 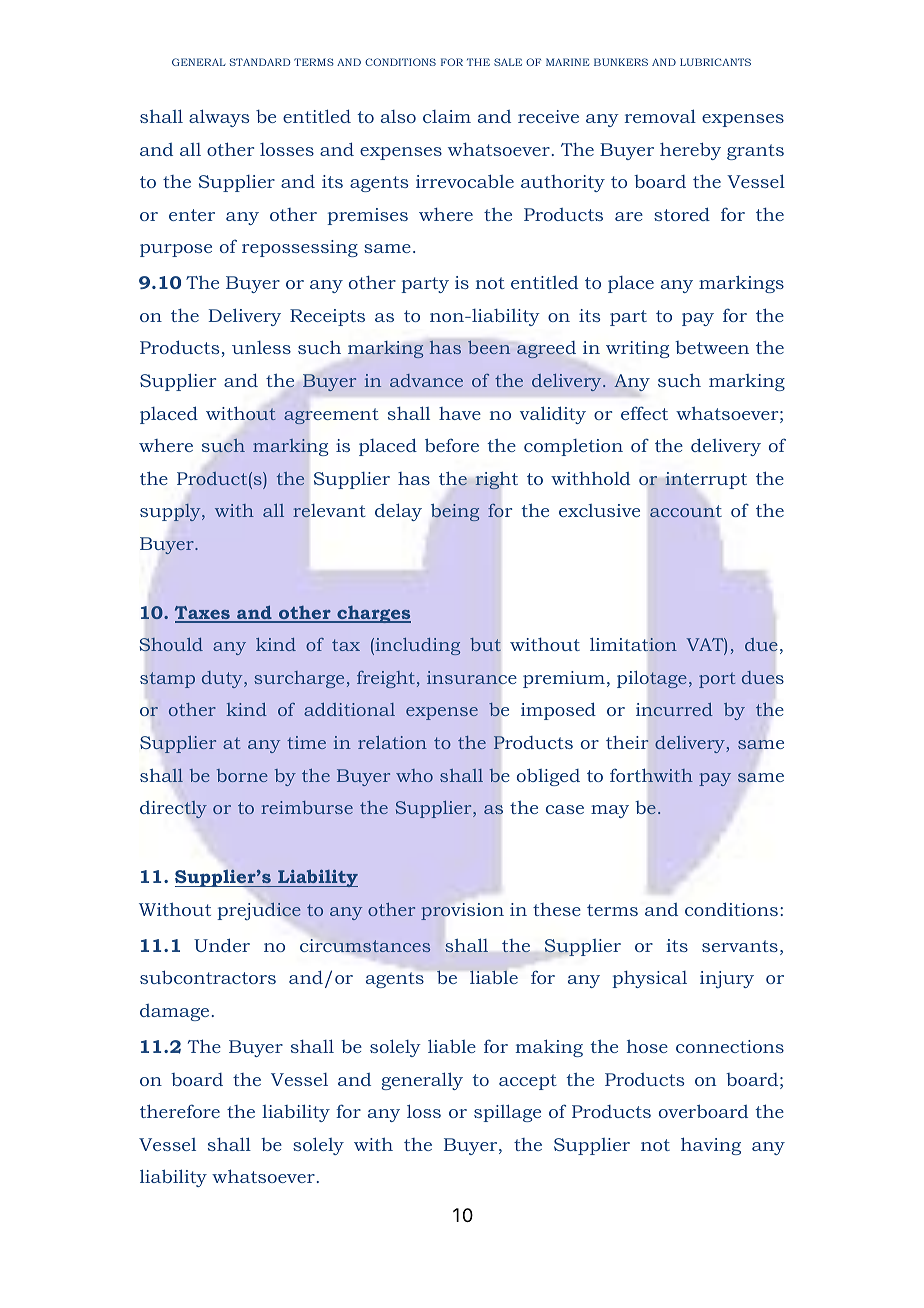 I want to click on always, so click(x=219, y=118).
